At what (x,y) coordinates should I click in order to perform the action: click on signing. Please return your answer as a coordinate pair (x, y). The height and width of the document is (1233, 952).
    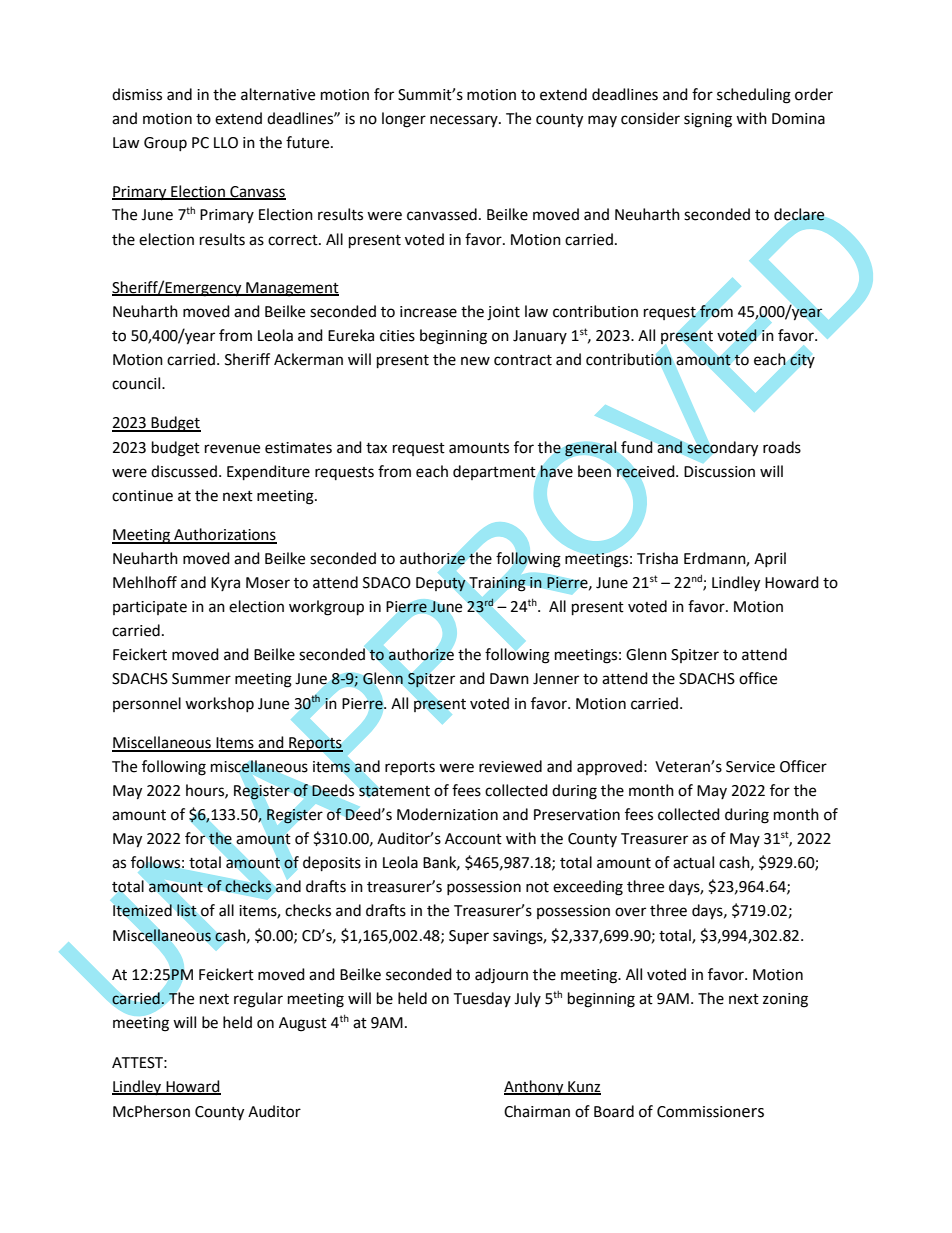
    Looking at the image, I should click on (708, 120).
